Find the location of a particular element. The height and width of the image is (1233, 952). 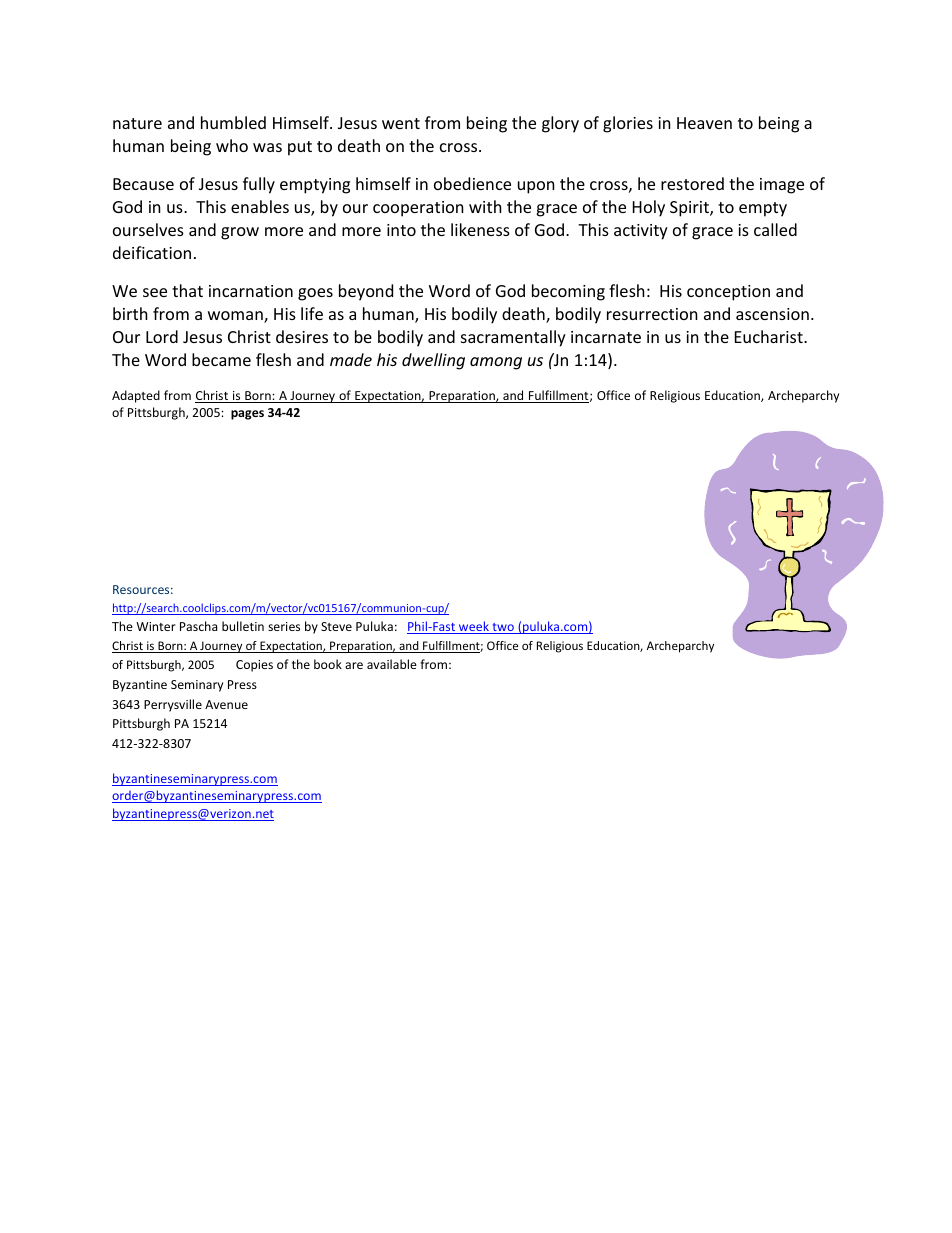

Heaven is located at coordinates (704, 123).
